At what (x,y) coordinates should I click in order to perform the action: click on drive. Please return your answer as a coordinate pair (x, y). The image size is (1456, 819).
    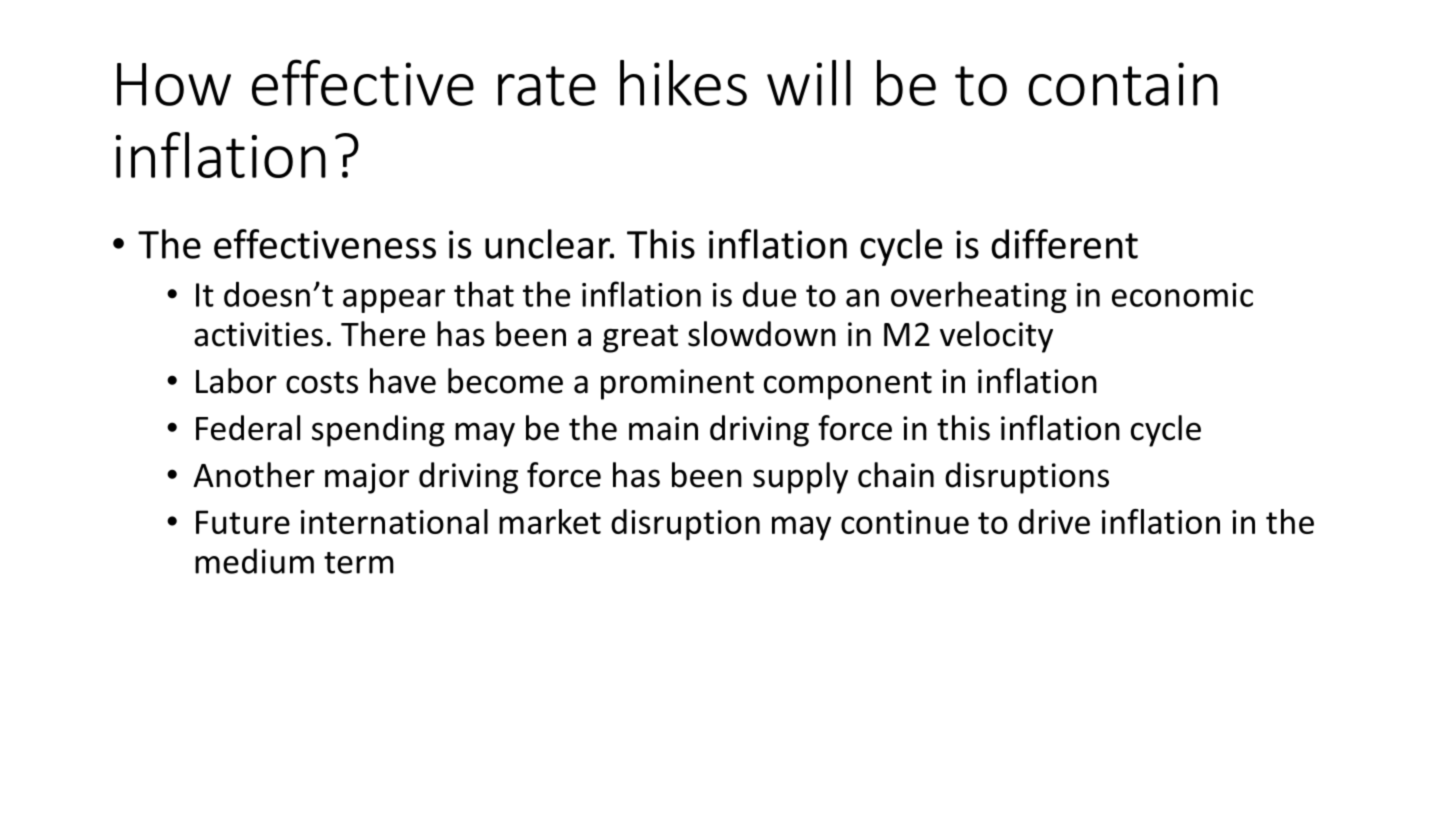
    Looking at the image, I should click on (1054, 521).
